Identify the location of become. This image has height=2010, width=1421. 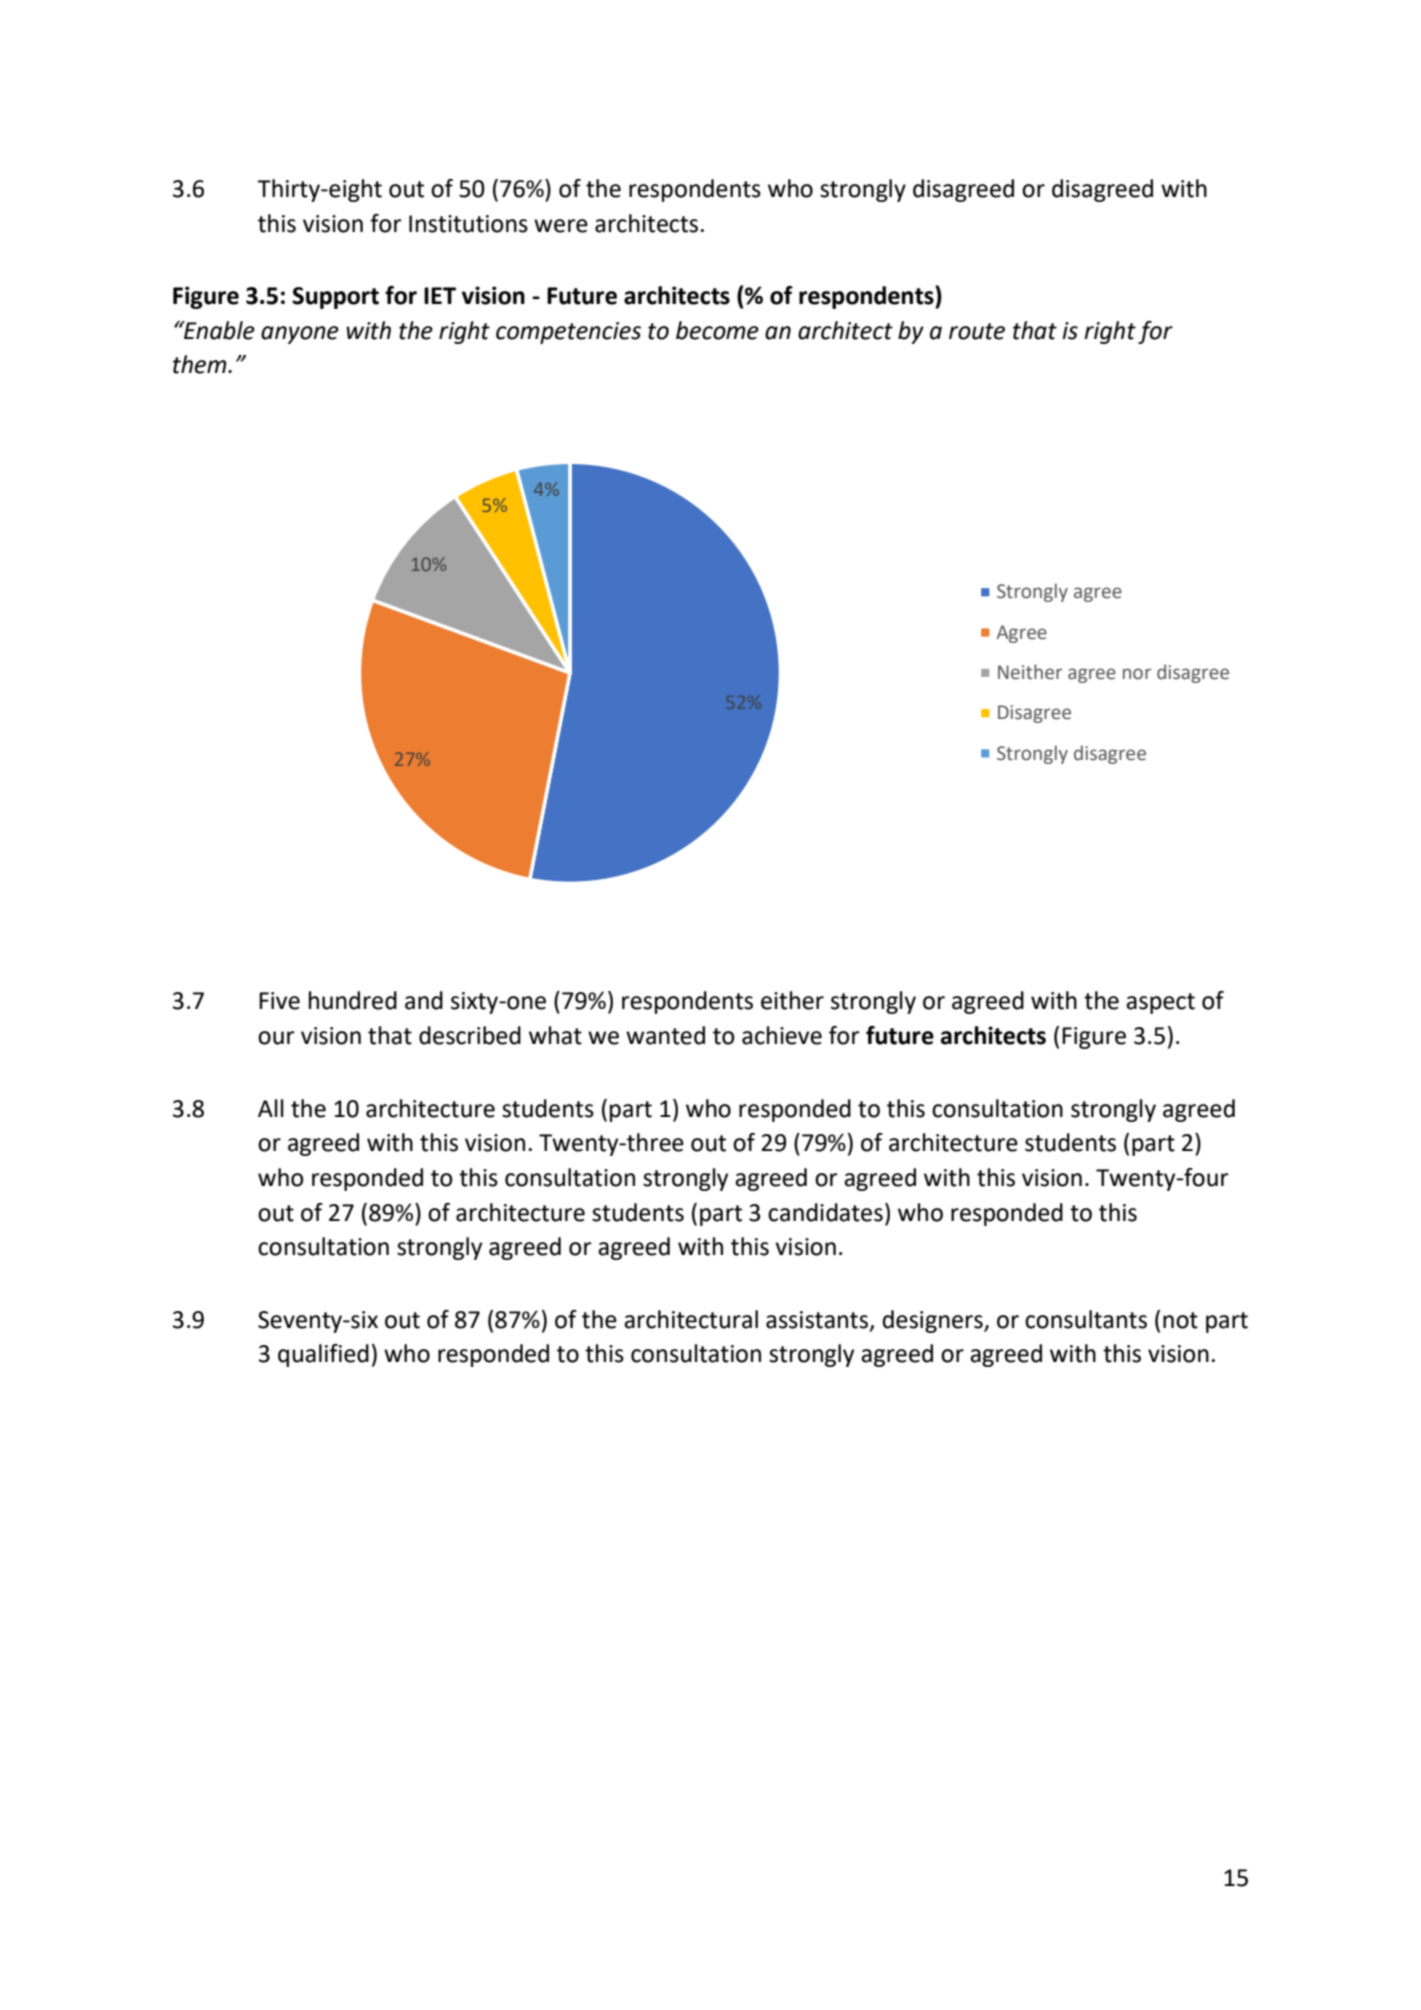
(717, 330).
